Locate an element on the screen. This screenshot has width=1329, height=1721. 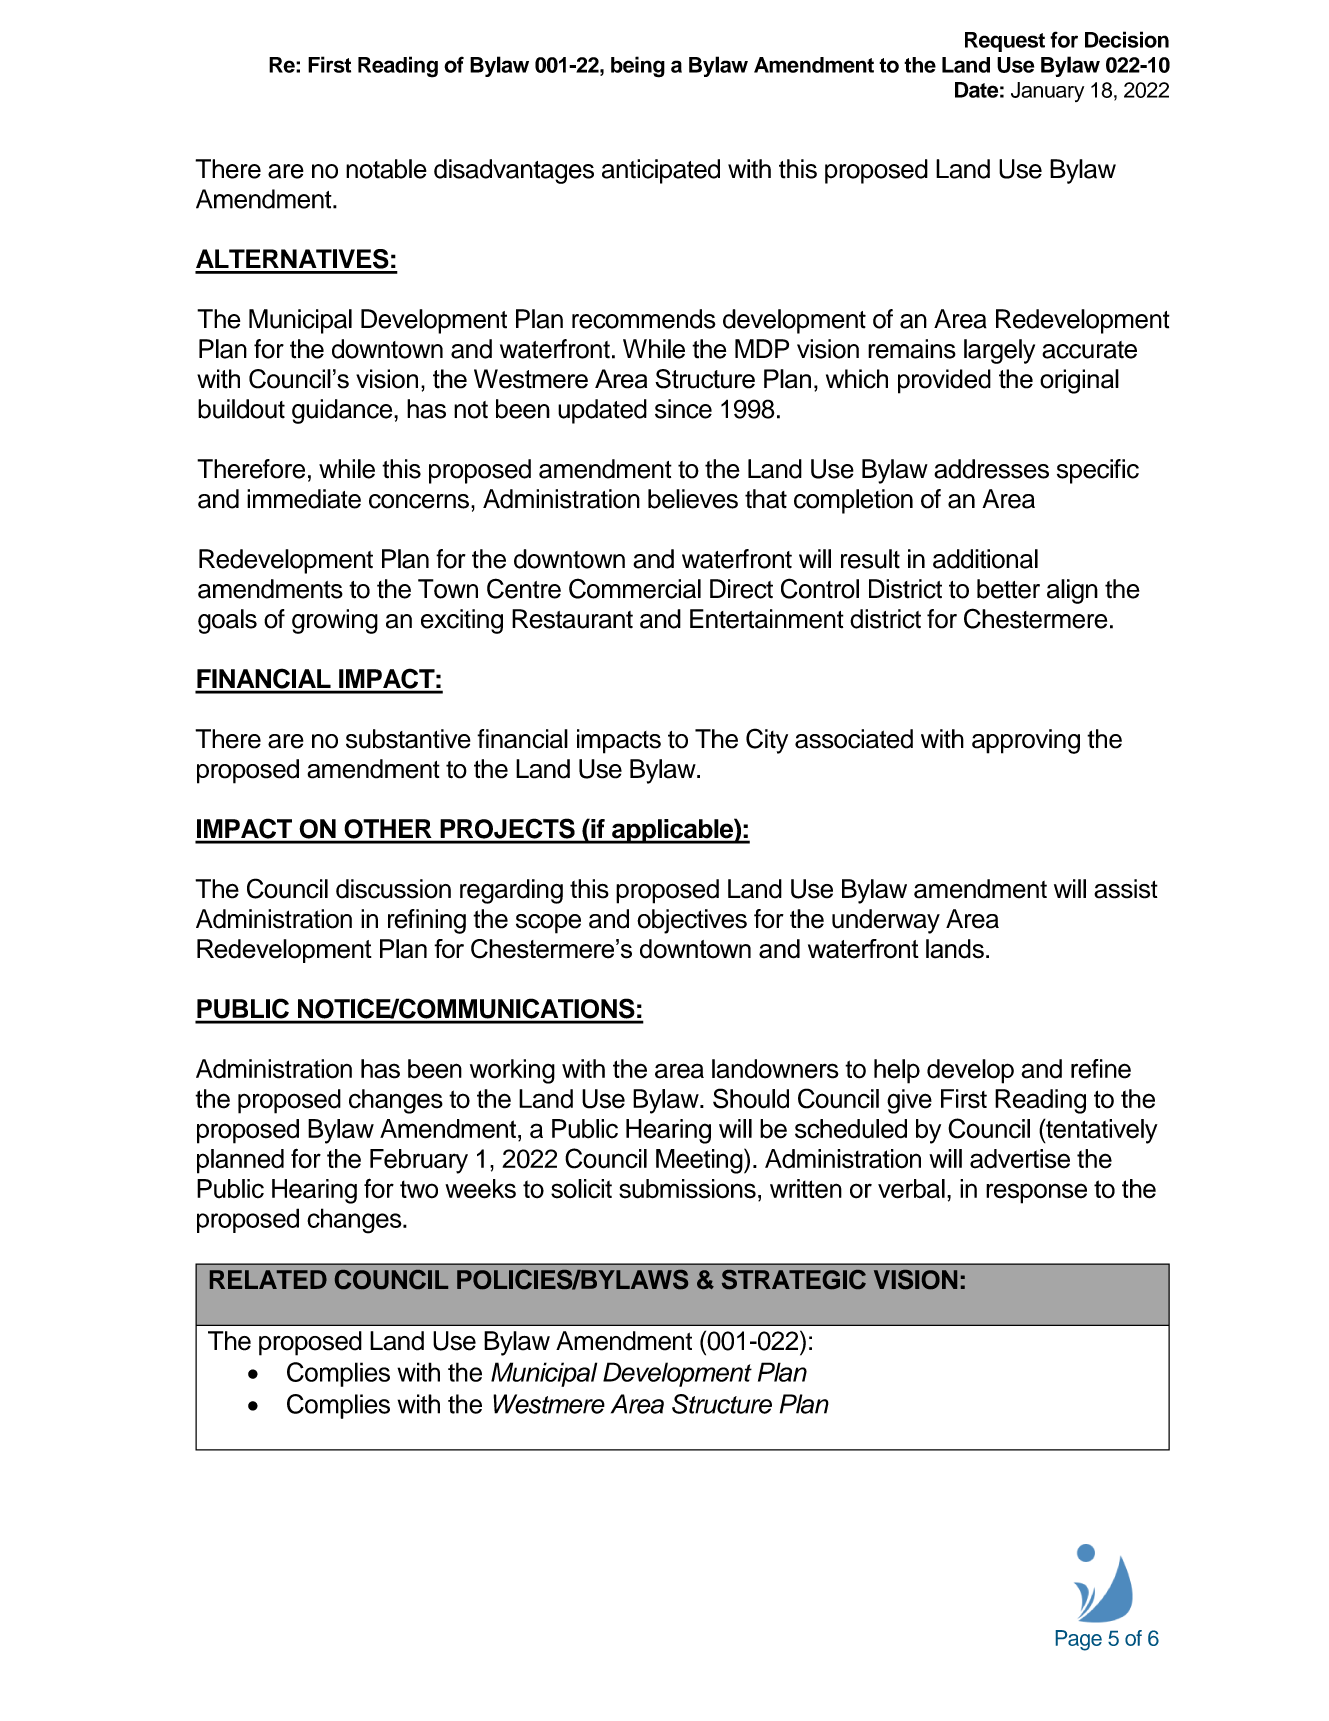
February is located at coordinates (419, 1161).
